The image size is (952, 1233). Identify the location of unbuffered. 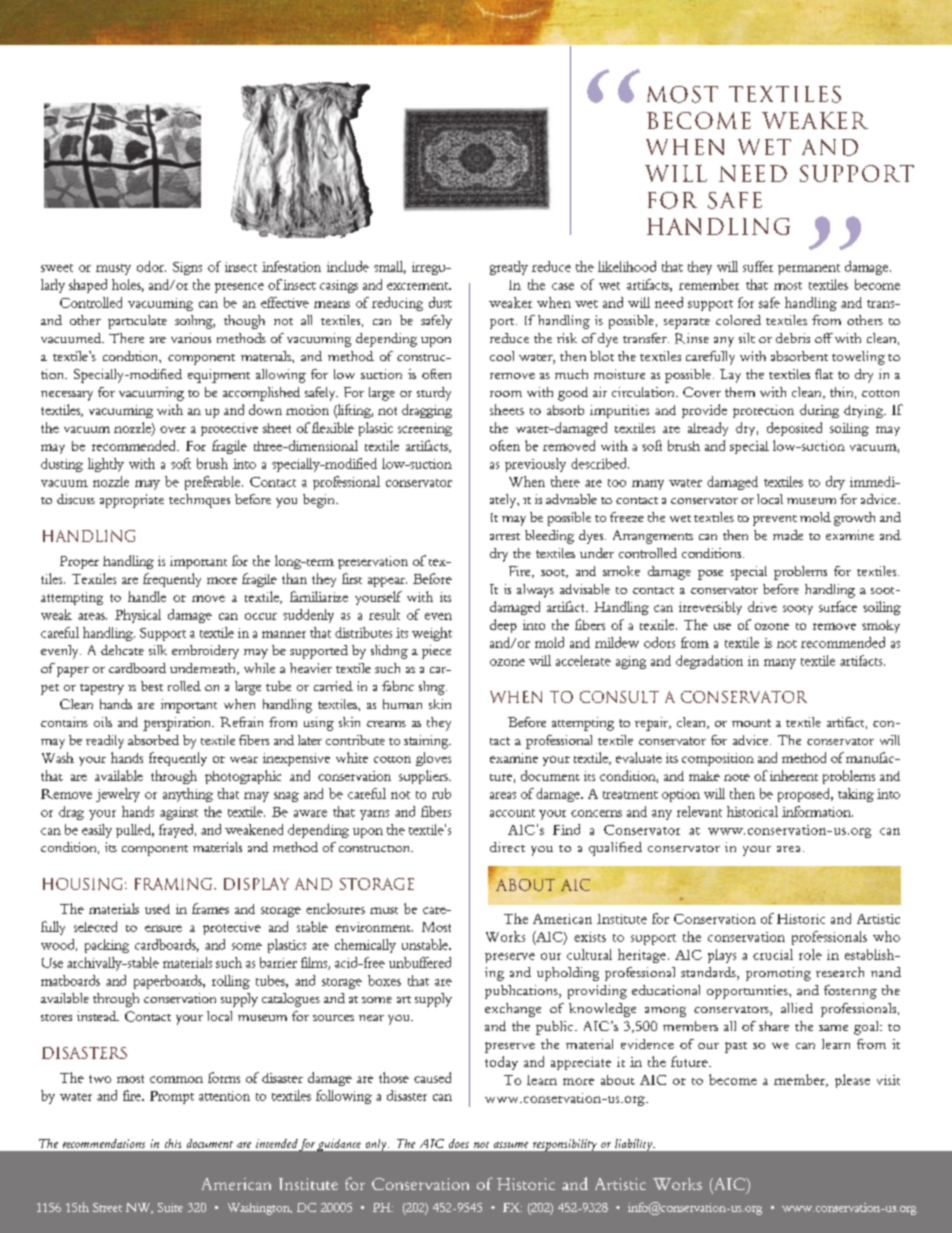
(420, 962).
